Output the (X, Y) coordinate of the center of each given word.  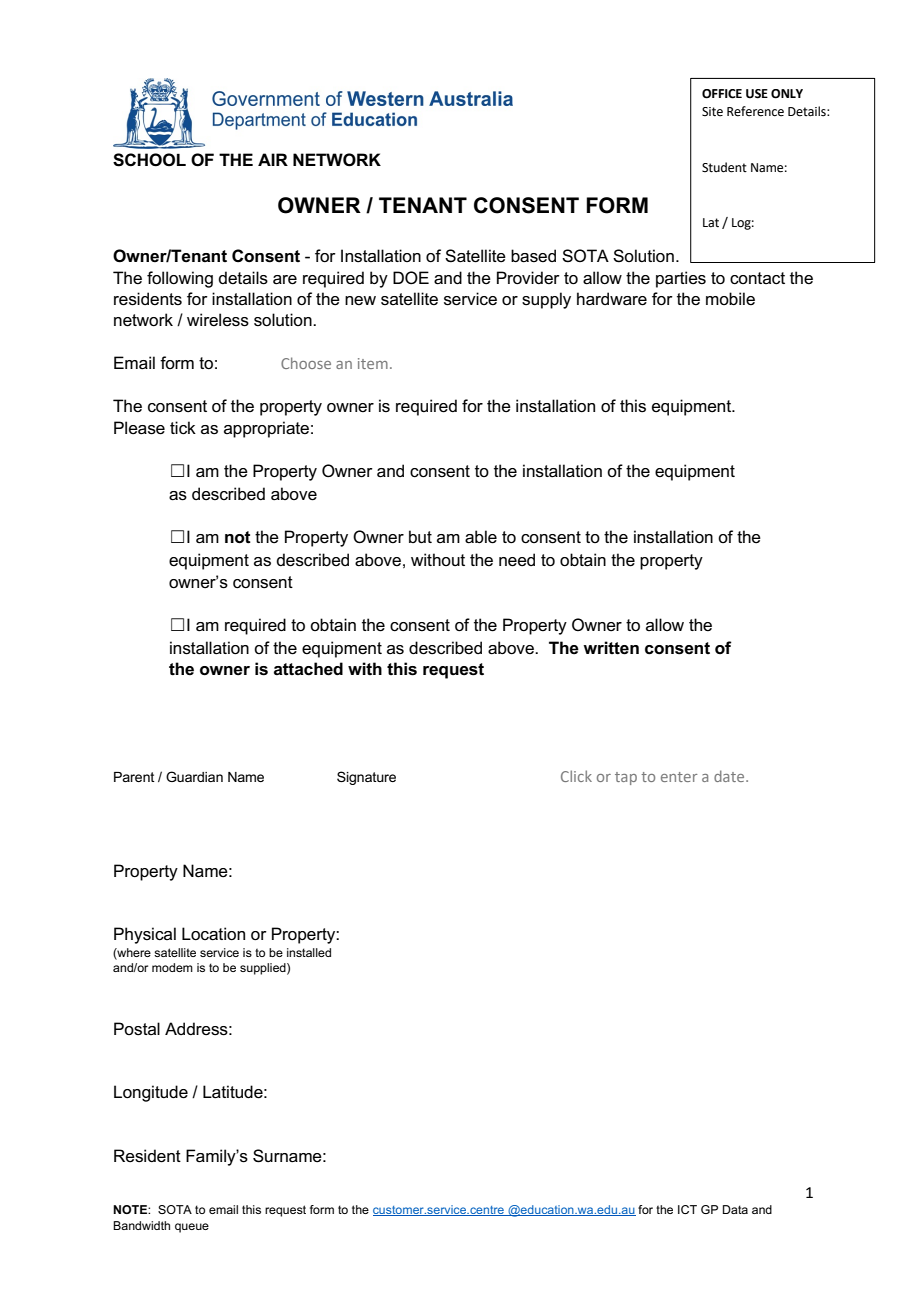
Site (712, 112)
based (533, 256)
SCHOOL (149, 160)
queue (192, 1228)
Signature (366, 778)
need (517, 560)
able (481, 537)
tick (183, 428)
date (730, 776)
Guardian (194, 776)
